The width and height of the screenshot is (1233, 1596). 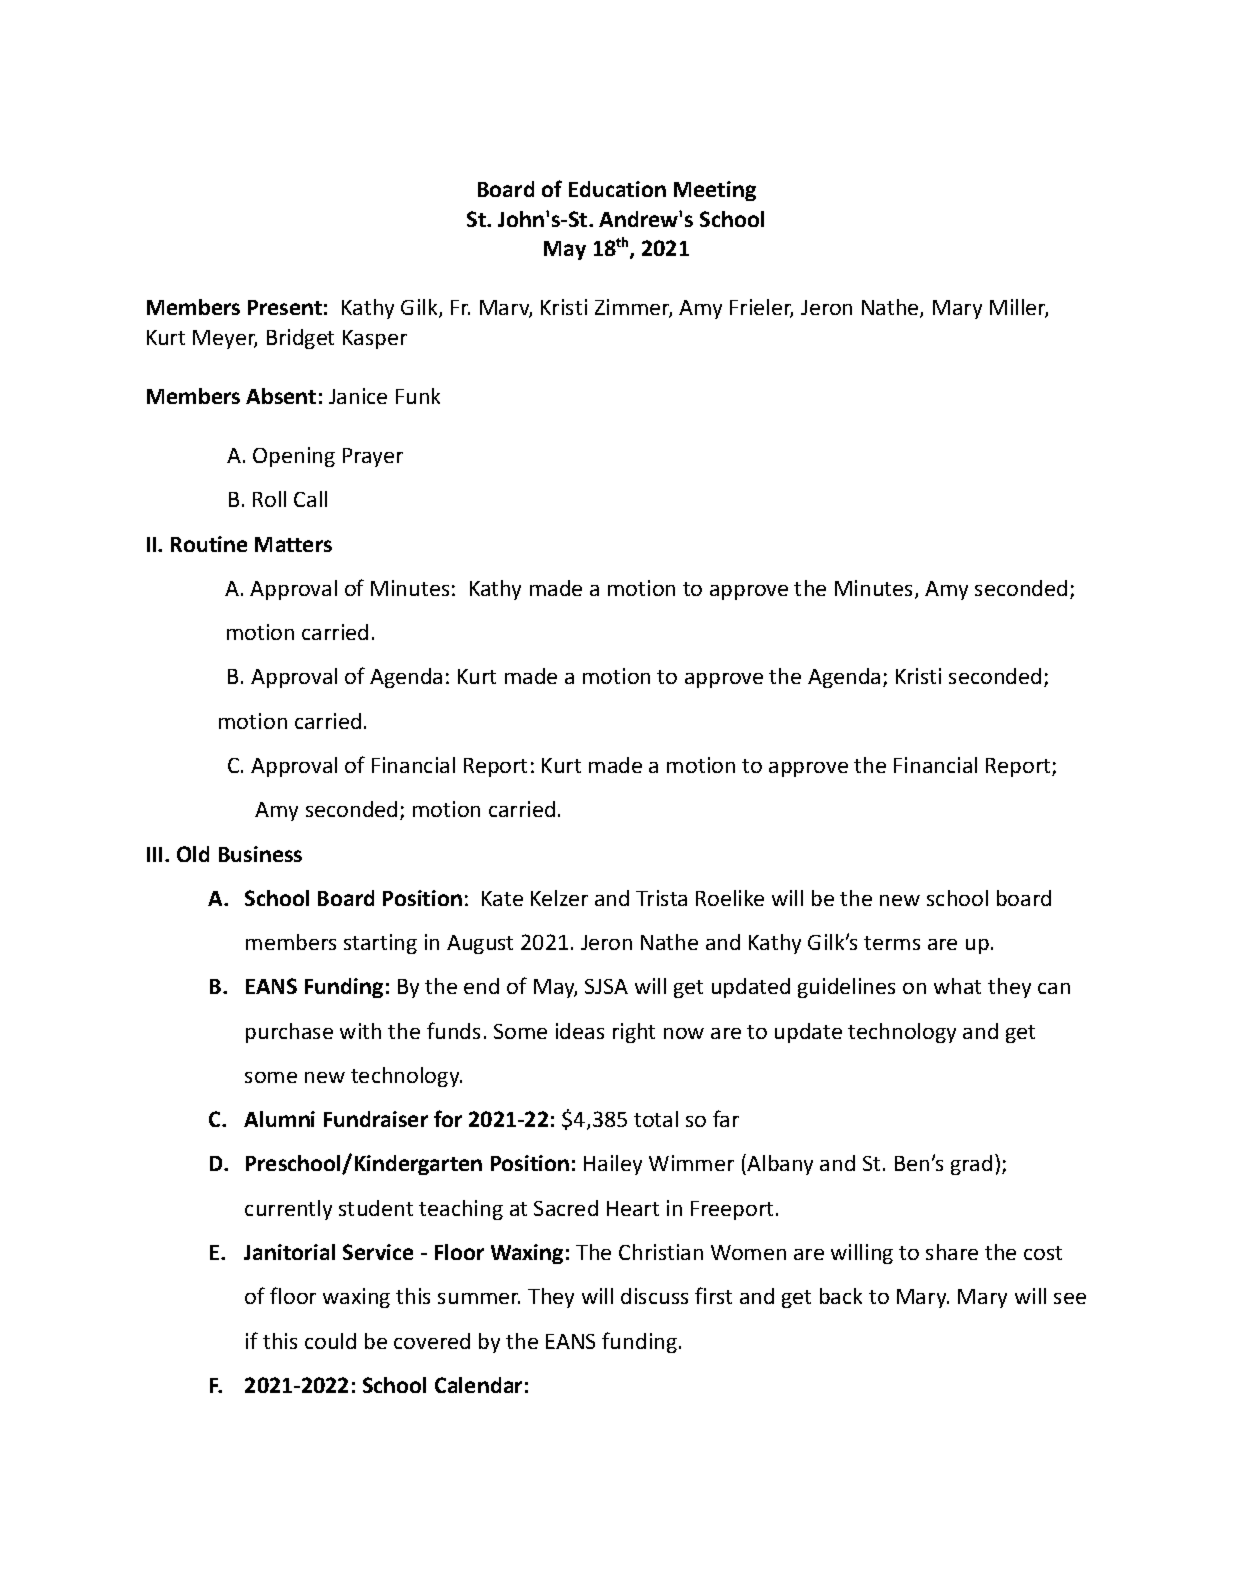 I want to click on right, so click(x=634, y=1033).
